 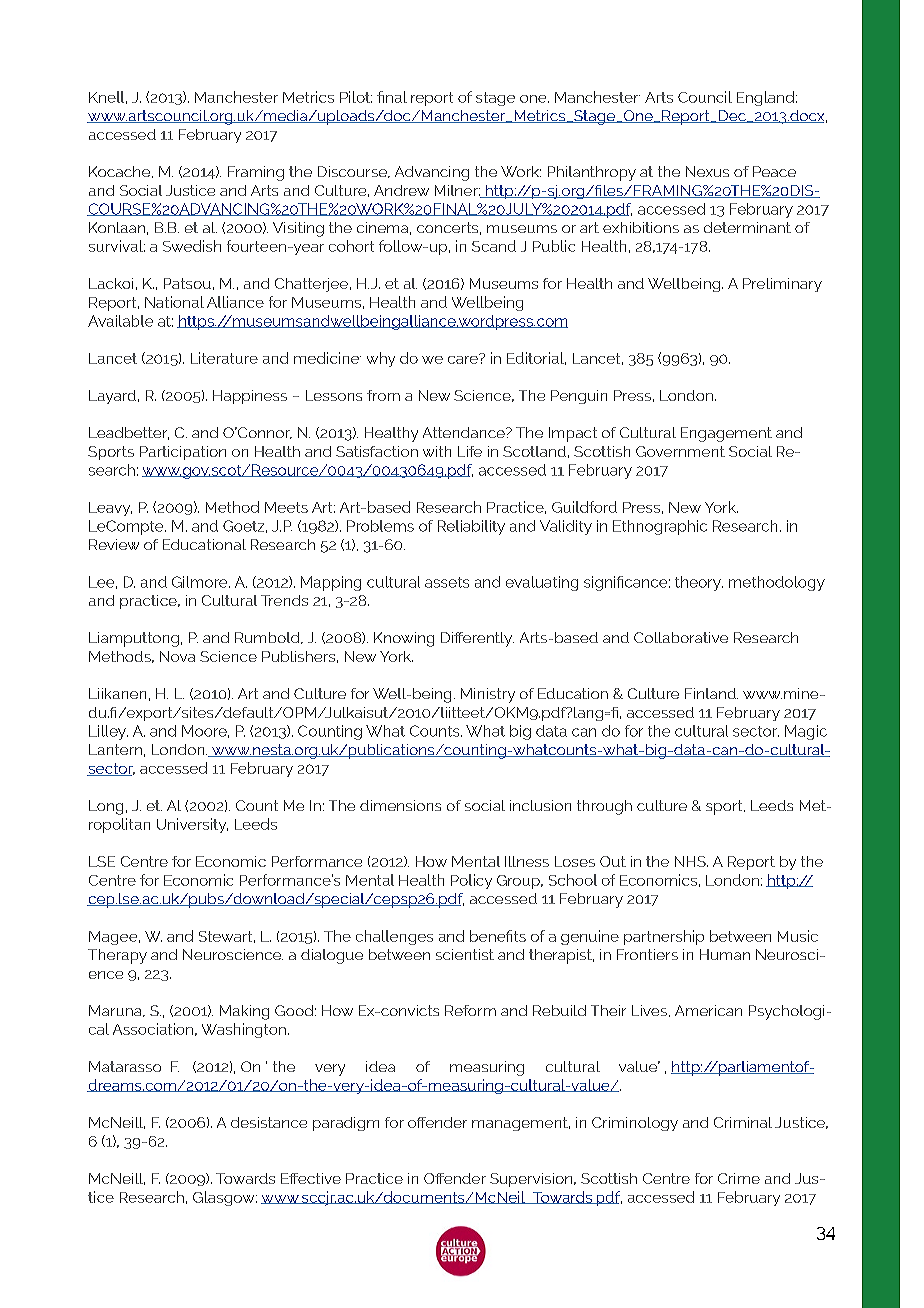 What do you see at coordinates (401, 190) in the page?
I see `Andrew` at bounding box center [401, 190].
